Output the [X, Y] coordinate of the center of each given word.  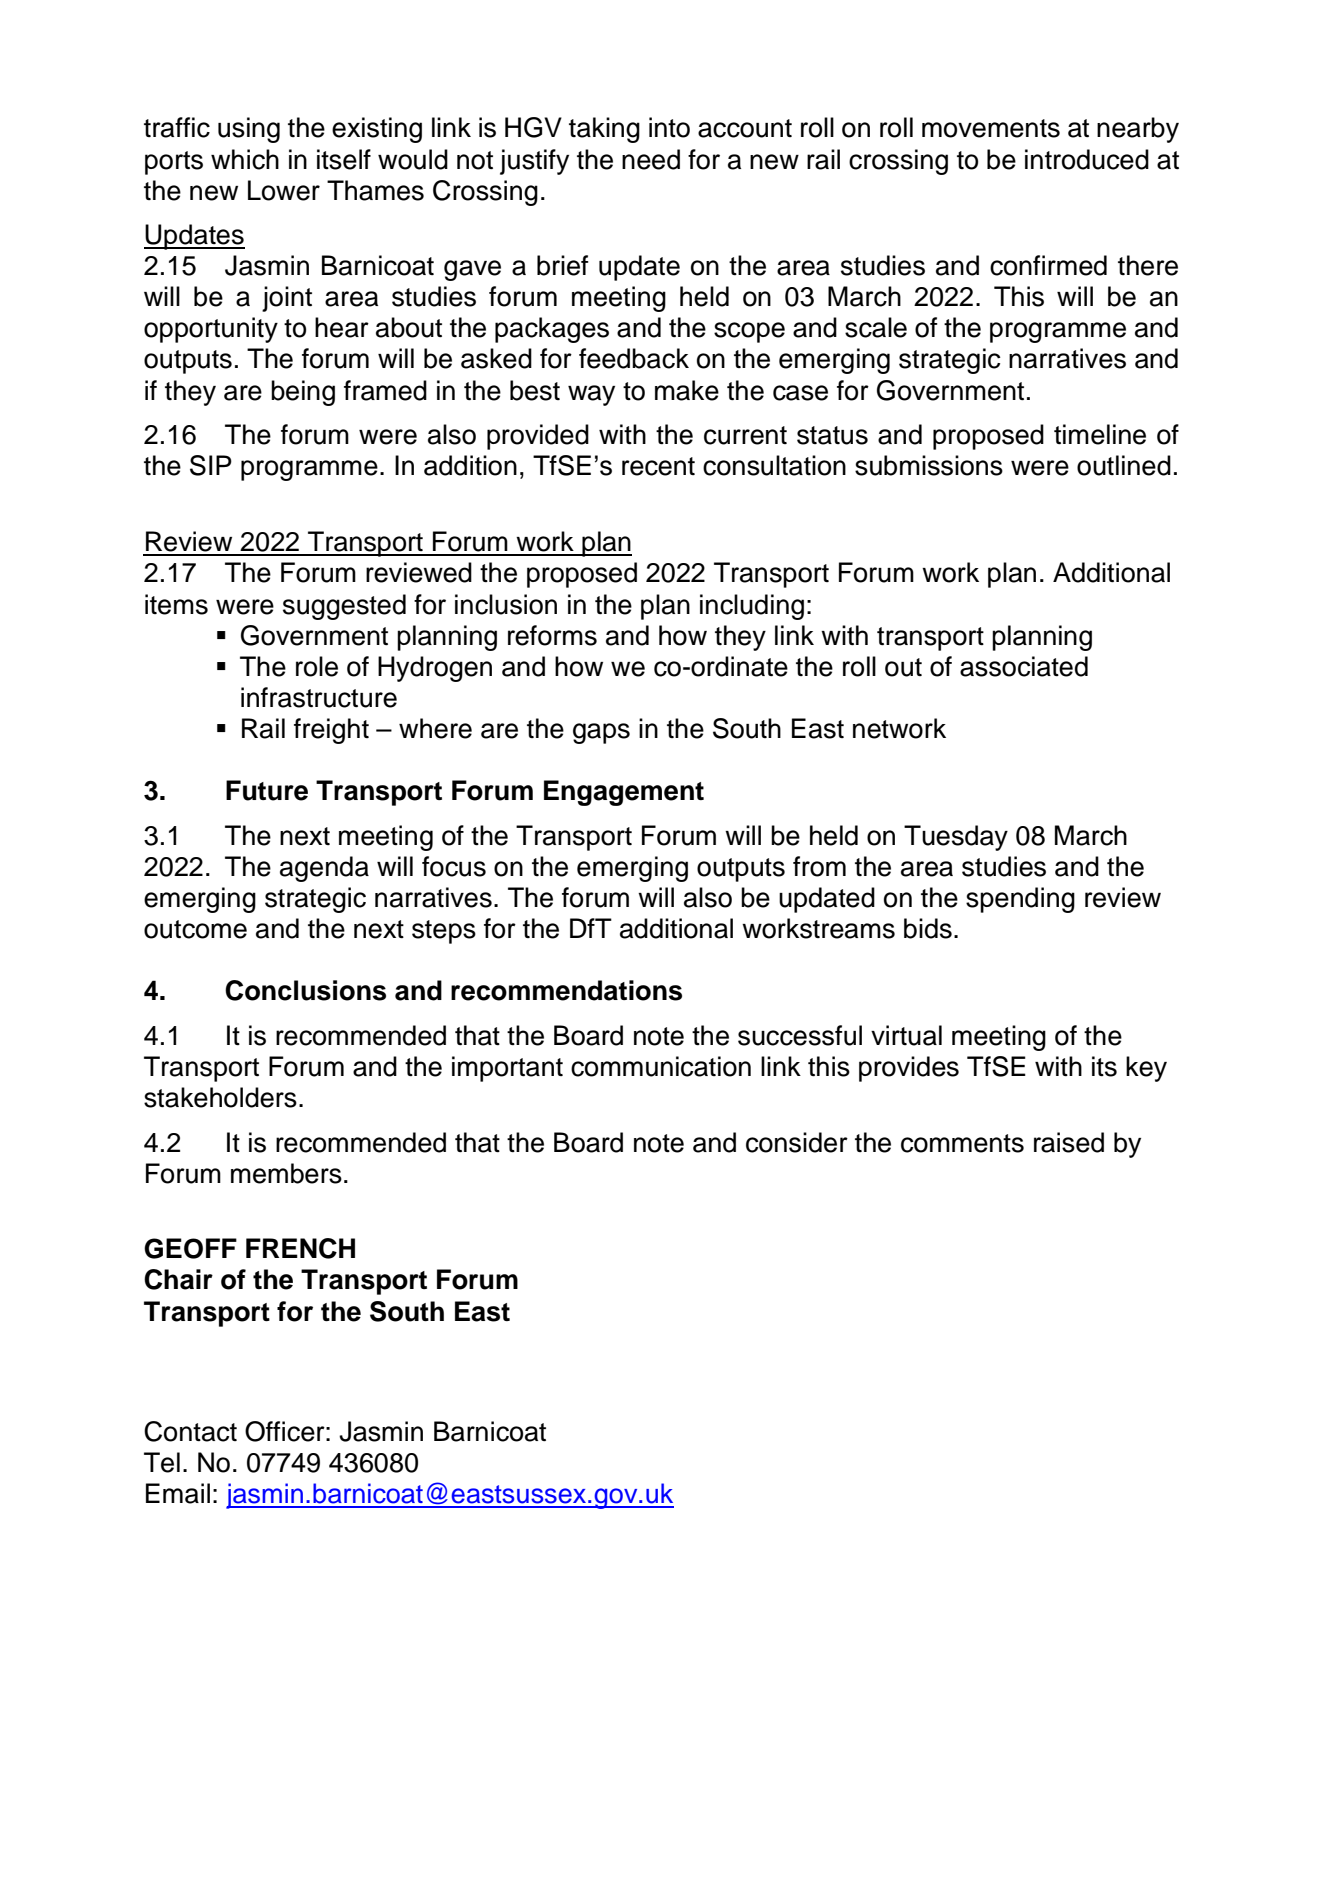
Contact [190, 1431]
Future [267, 790]
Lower [284, 190]
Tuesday [956, 838]
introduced [1087, 159]
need [651, 159]
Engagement [624, 793]
